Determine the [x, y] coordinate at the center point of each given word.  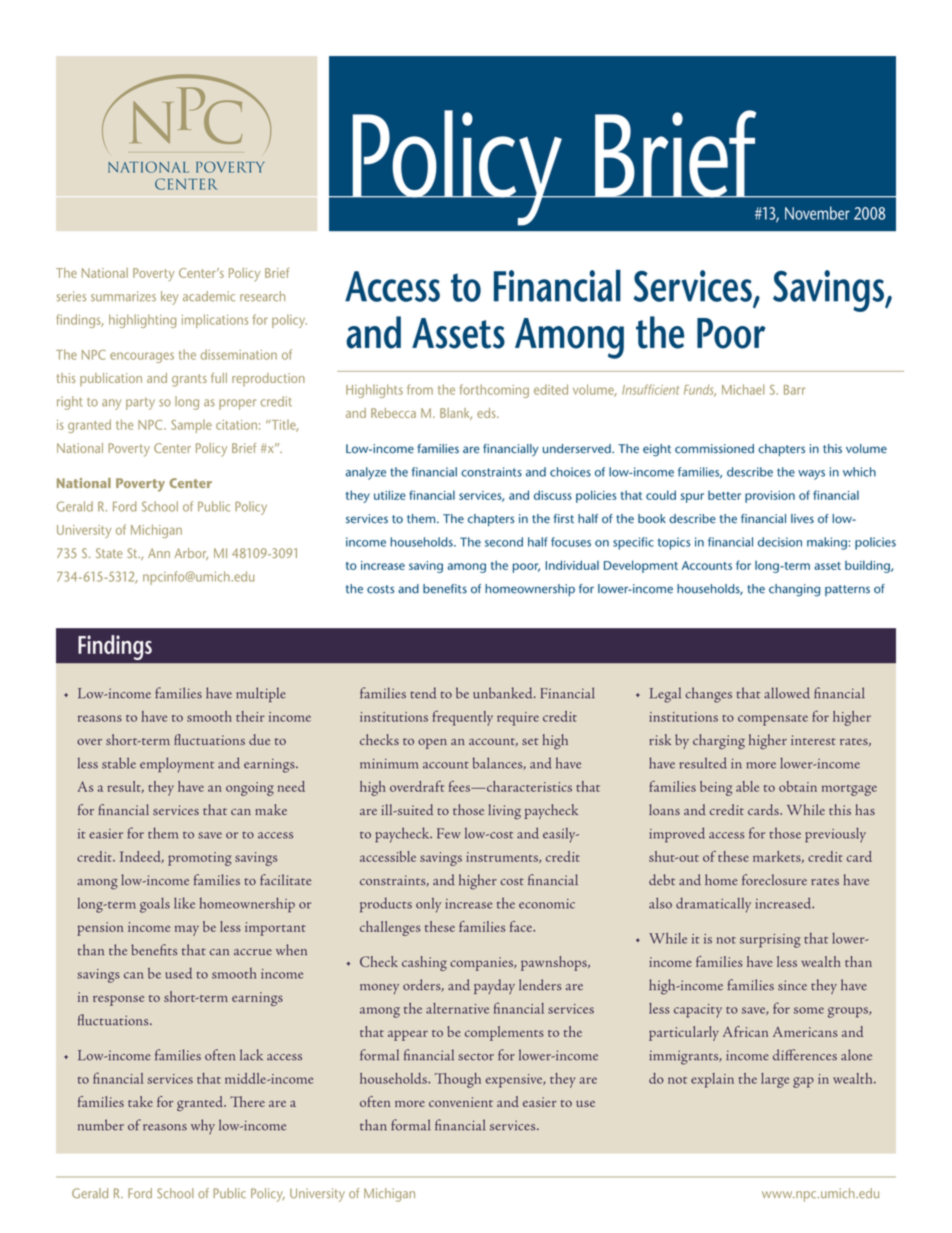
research [262, 296]
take [140, 1101]
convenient [461, 1102]
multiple [261, 694]
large [775, 1080]
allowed [787, 693]
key [169, 298]
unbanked [504, 693]
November [817, 213]
